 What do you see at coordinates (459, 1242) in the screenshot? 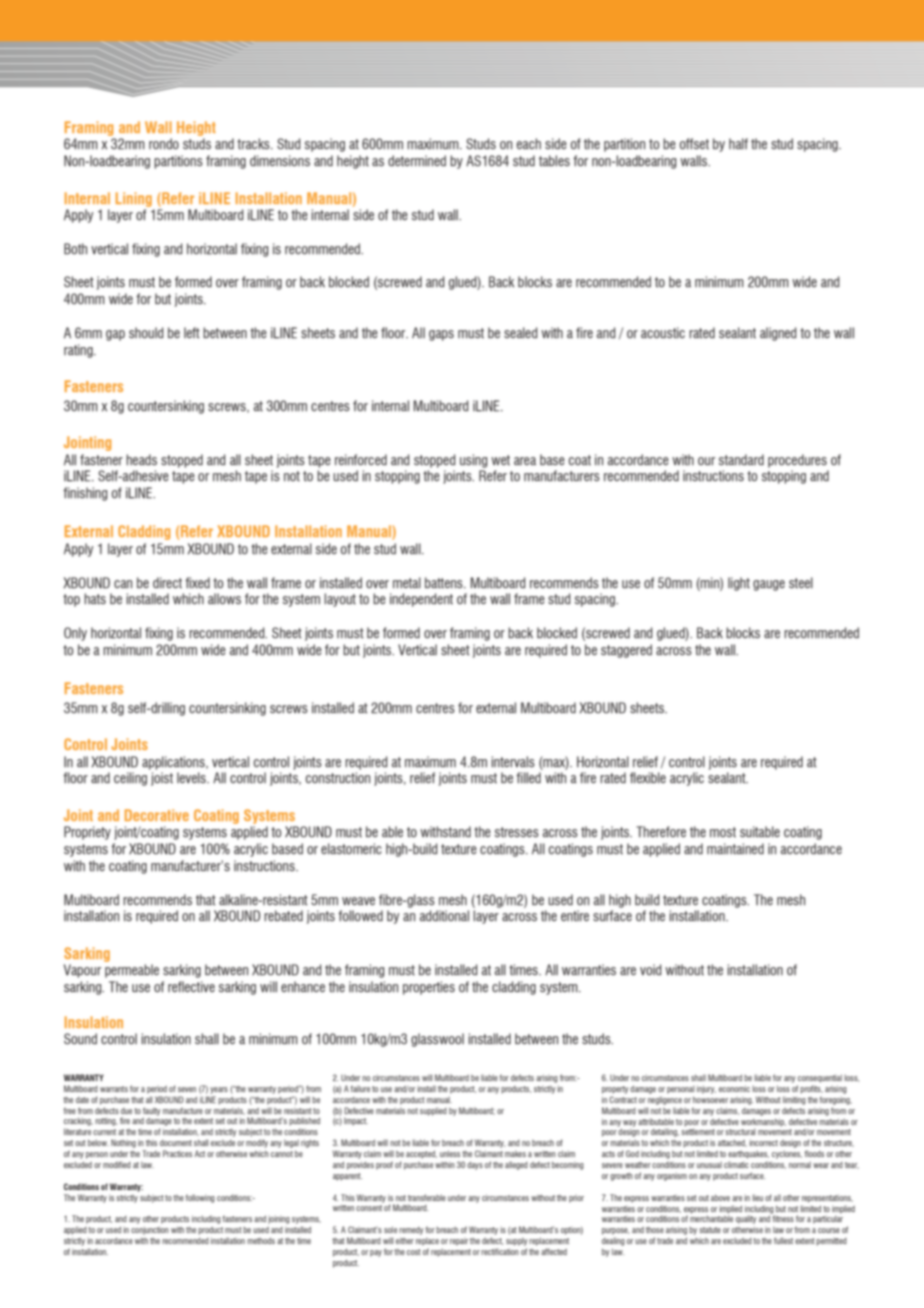
I see `repair` at bounding box center [459, 1242].
